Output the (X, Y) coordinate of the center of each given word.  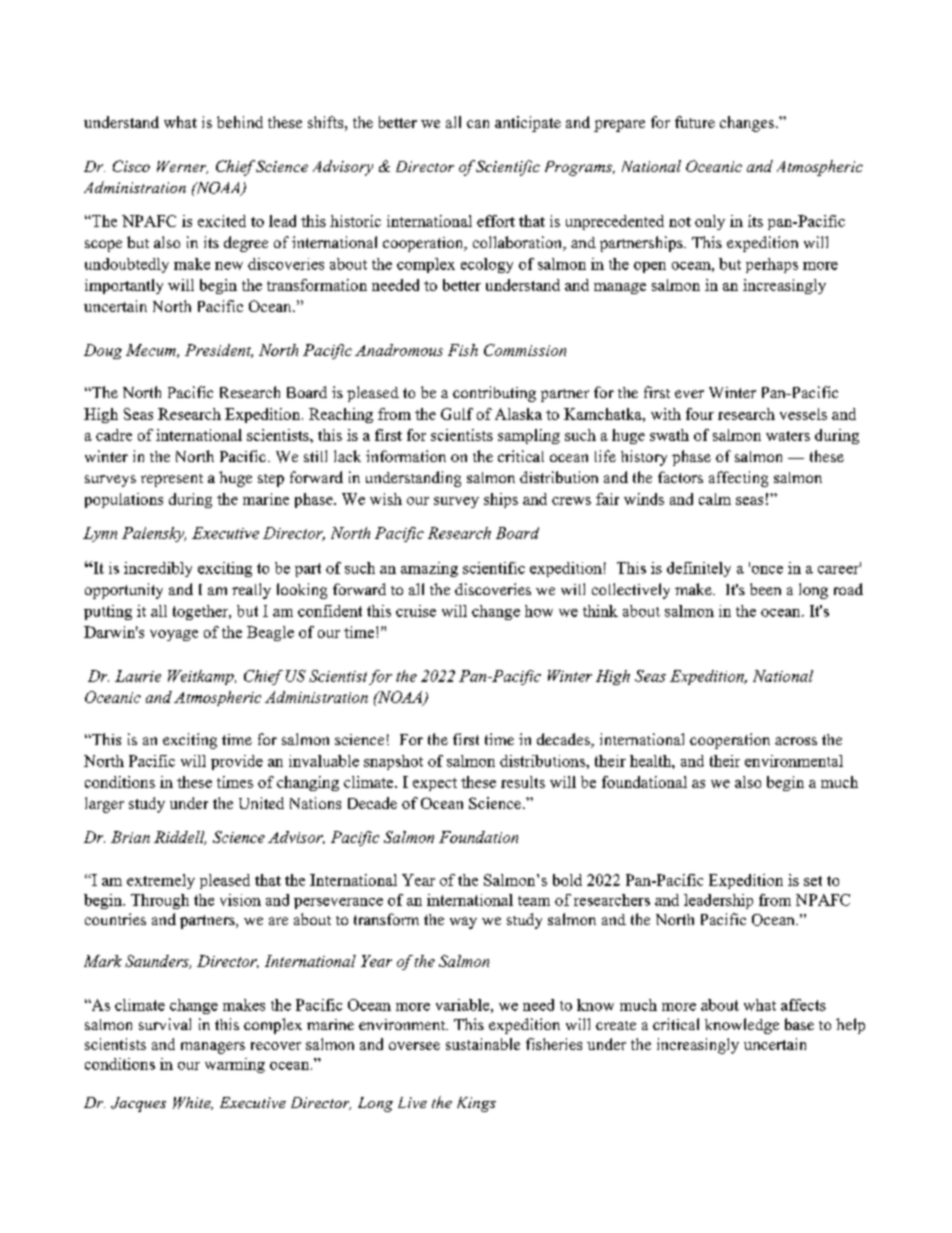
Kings (476, 1104)
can (478, 124)
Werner (182, 167)
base (799, 1024)
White (193, 1103)
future (695, 122)
